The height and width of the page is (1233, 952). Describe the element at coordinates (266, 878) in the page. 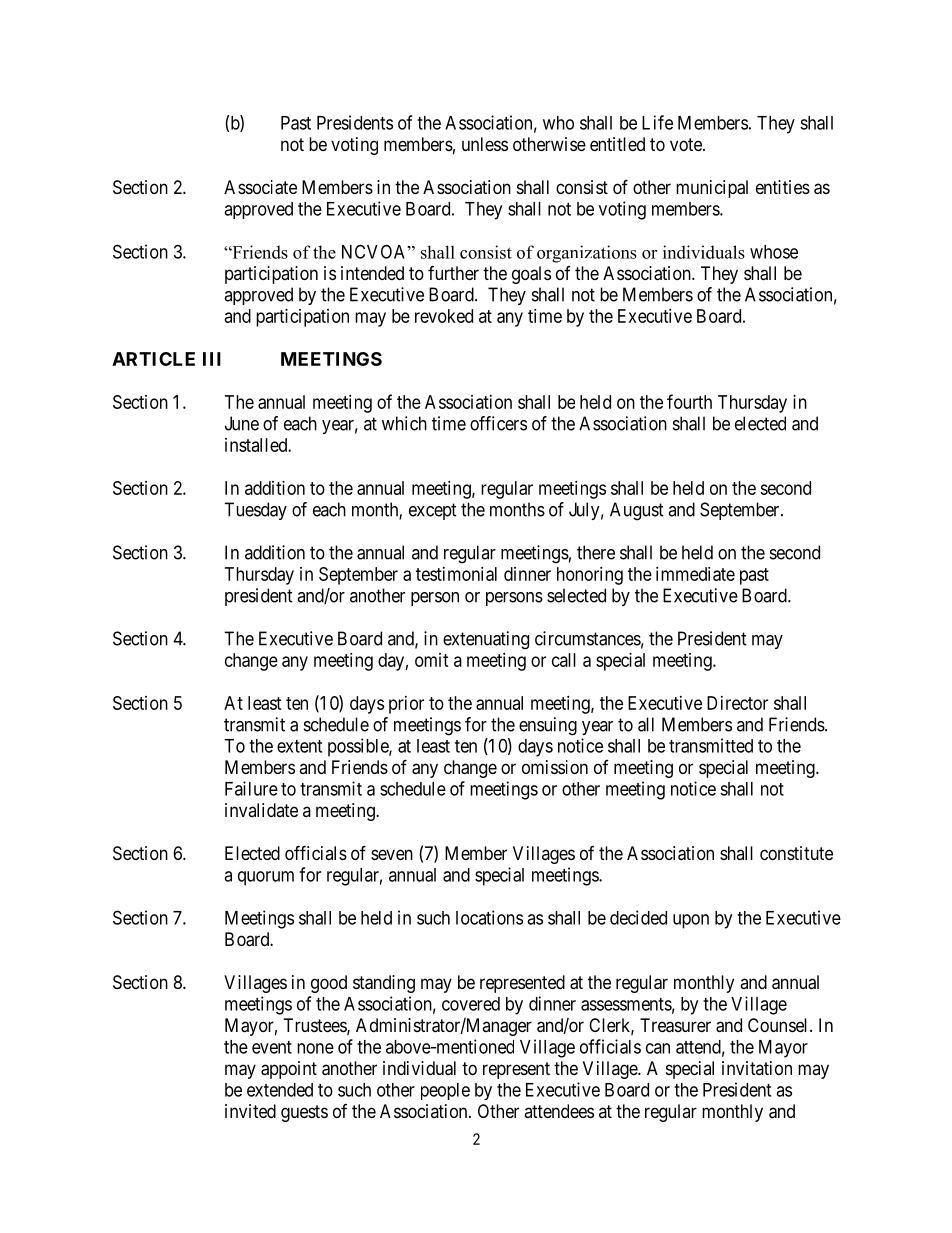

I see `quorum` at that location.
